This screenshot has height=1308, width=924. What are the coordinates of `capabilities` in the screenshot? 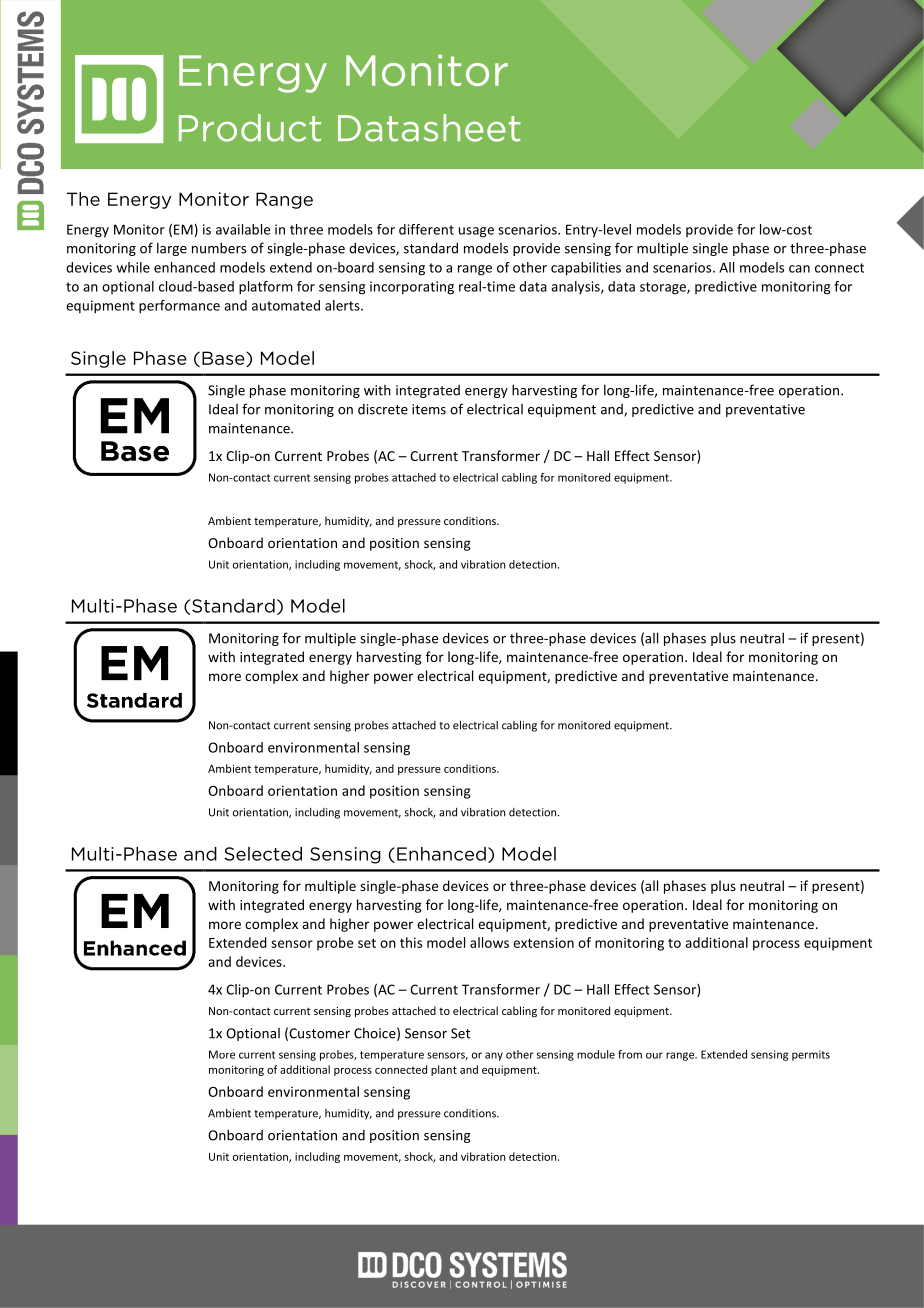 It's located at (586, 269).
